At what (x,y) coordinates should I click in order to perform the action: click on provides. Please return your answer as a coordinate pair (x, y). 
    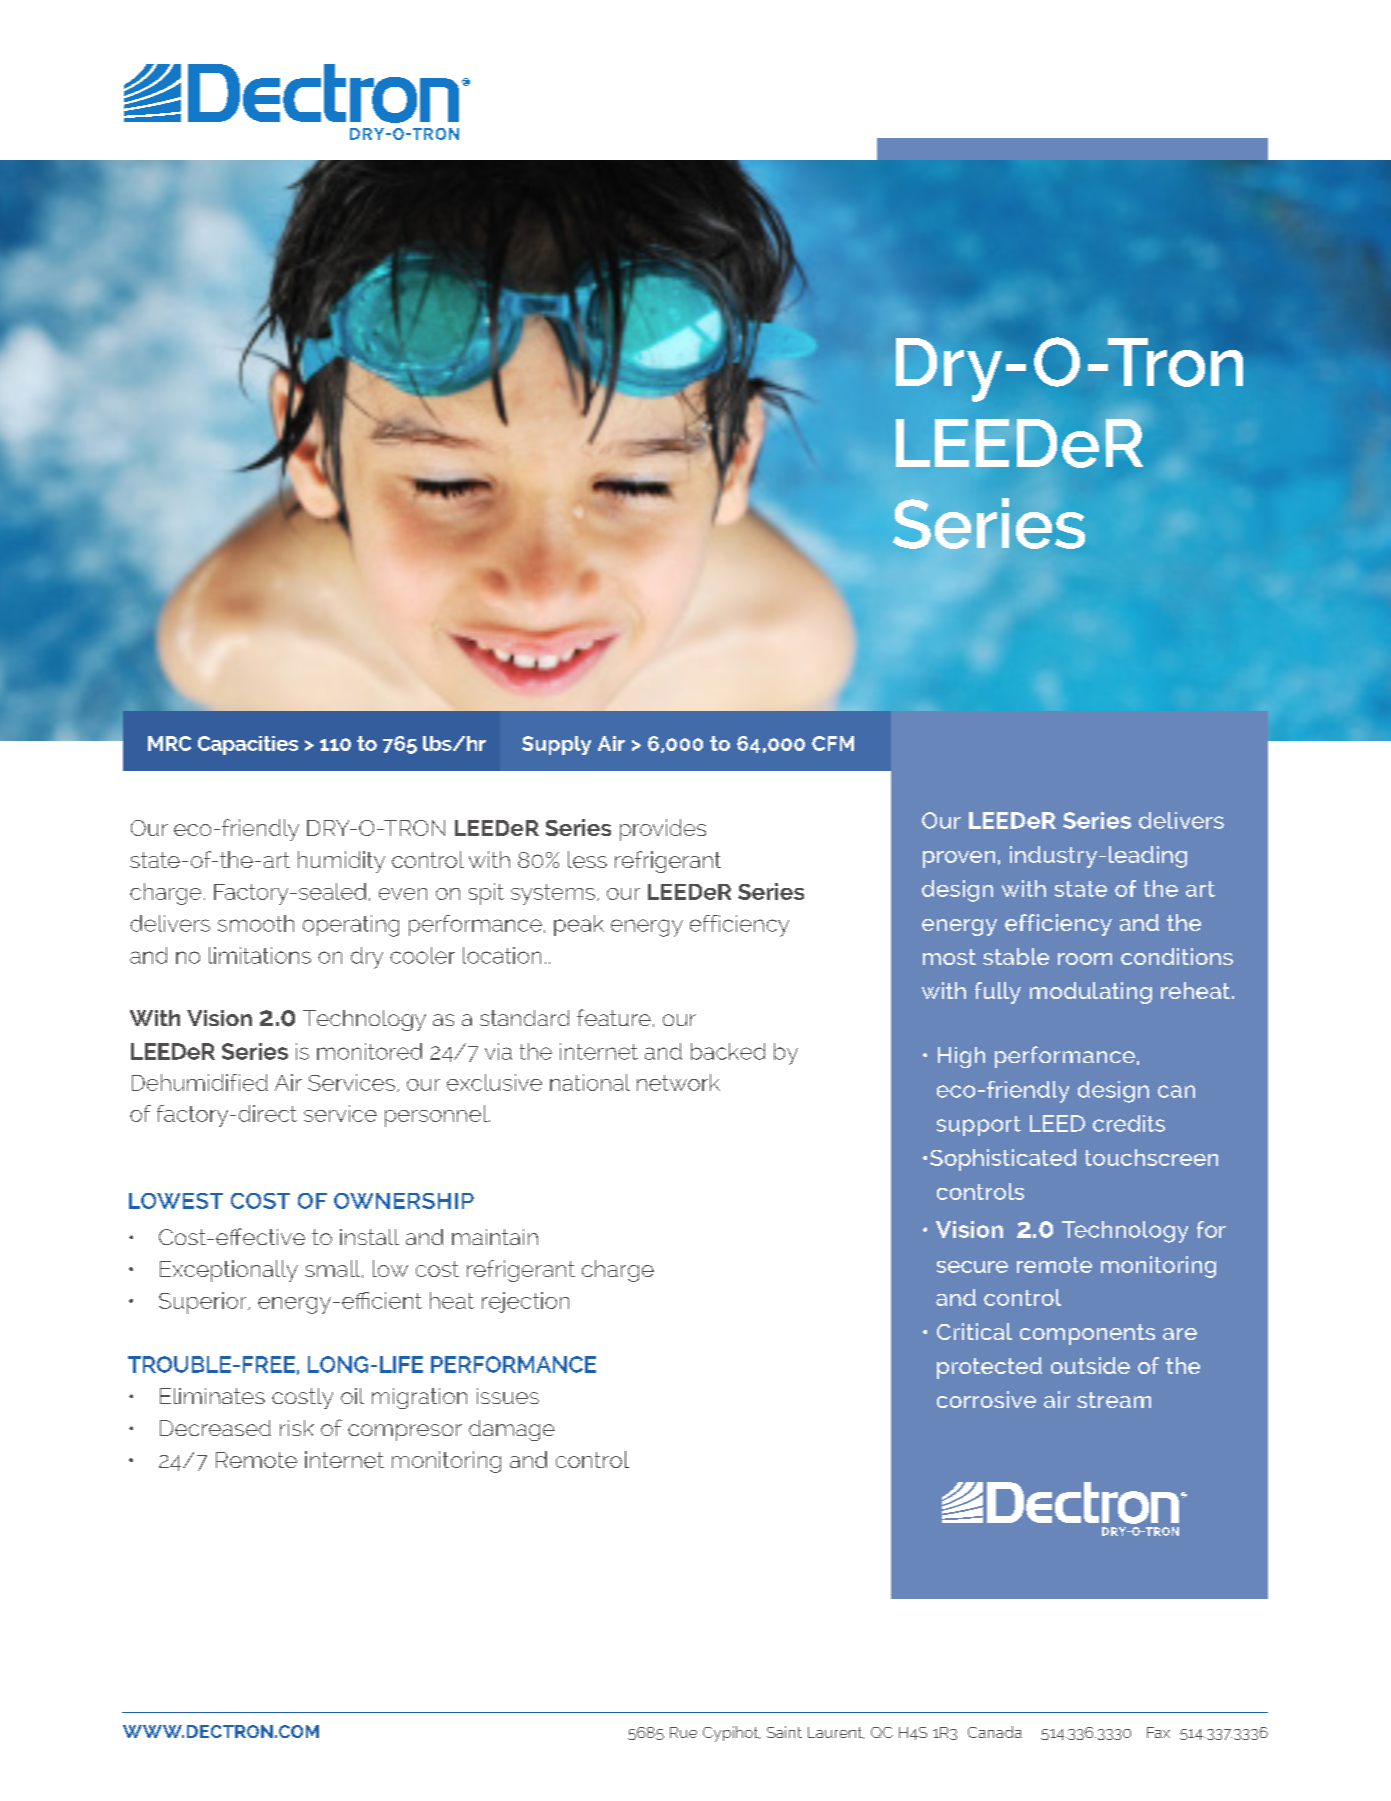
    Looking at the image, I should click on (663, 830).
